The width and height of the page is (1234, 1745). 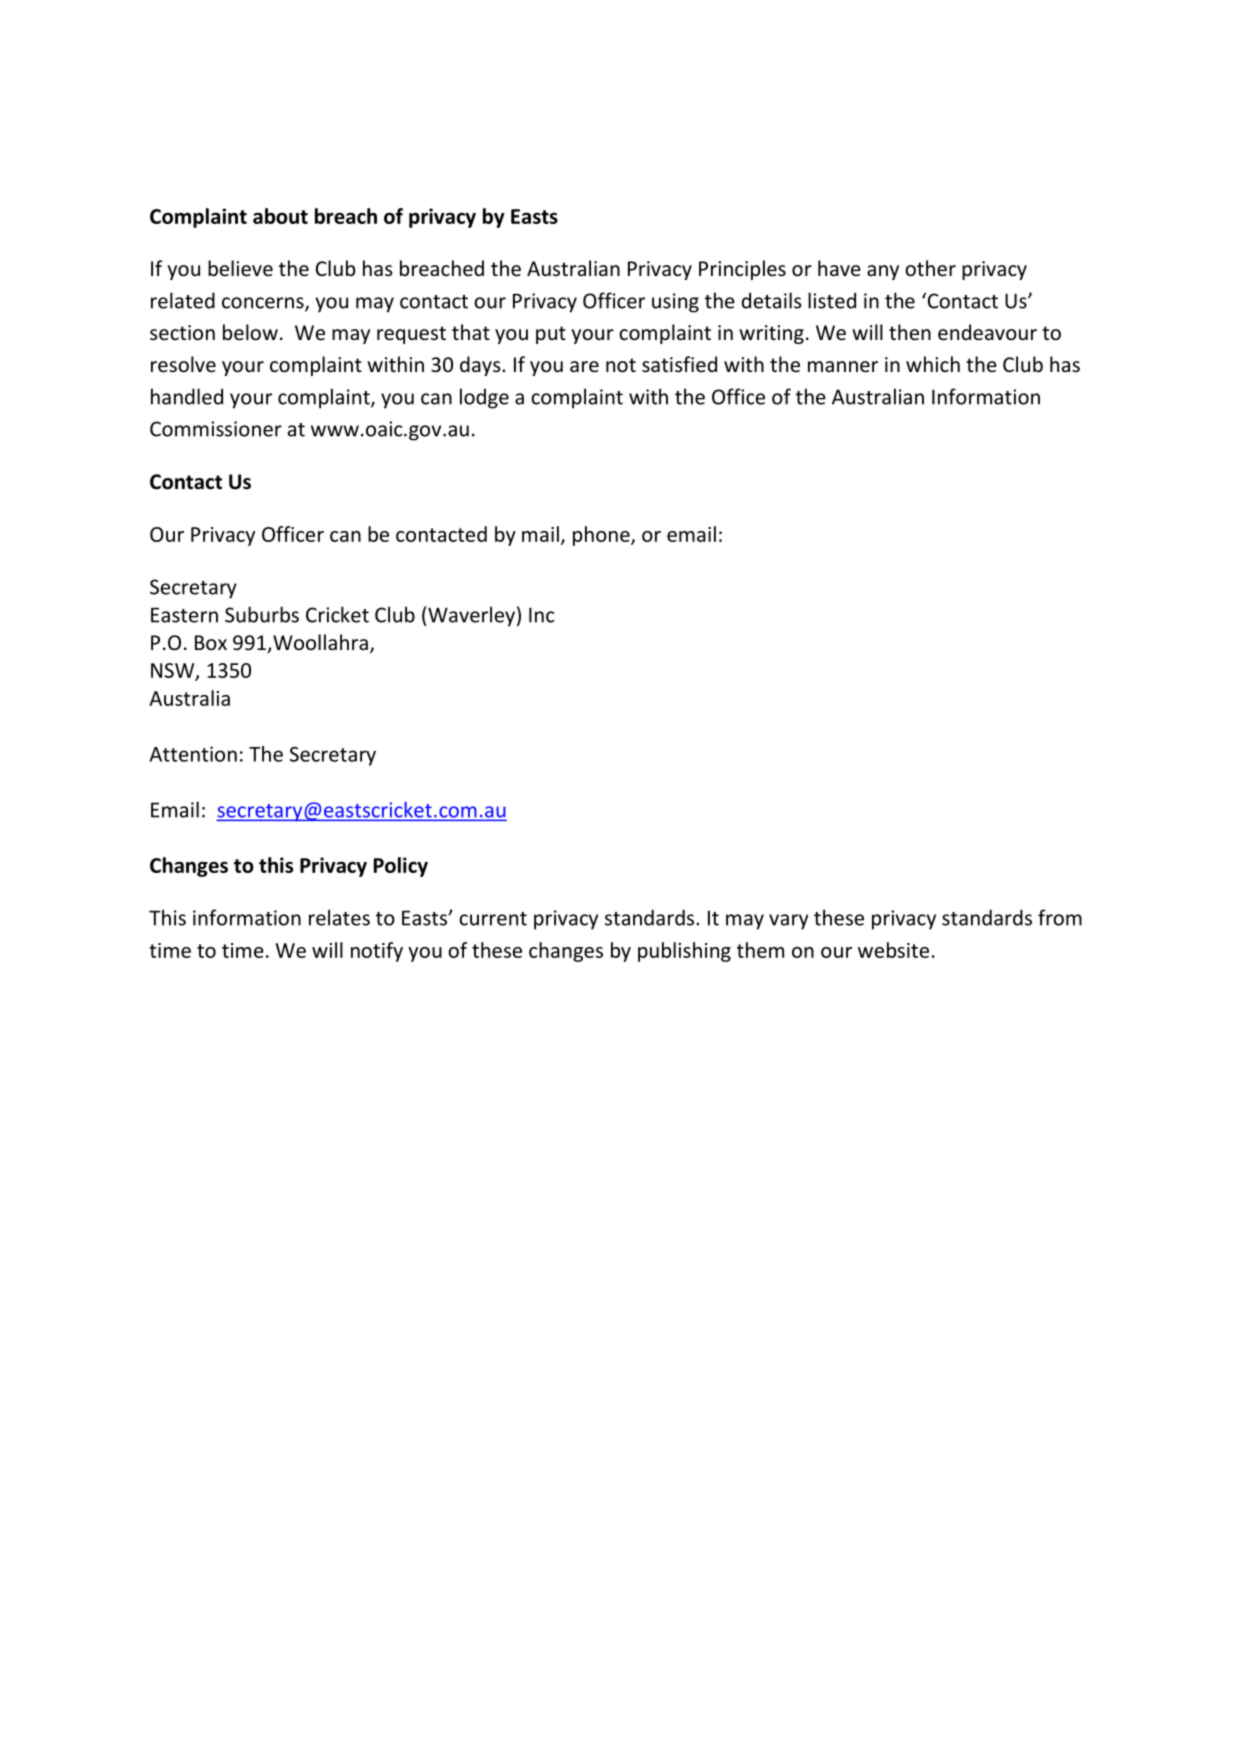 What do you see at coordinates (684, 952) in the page?
I see `publishing` at bounding box center [684, 952].
